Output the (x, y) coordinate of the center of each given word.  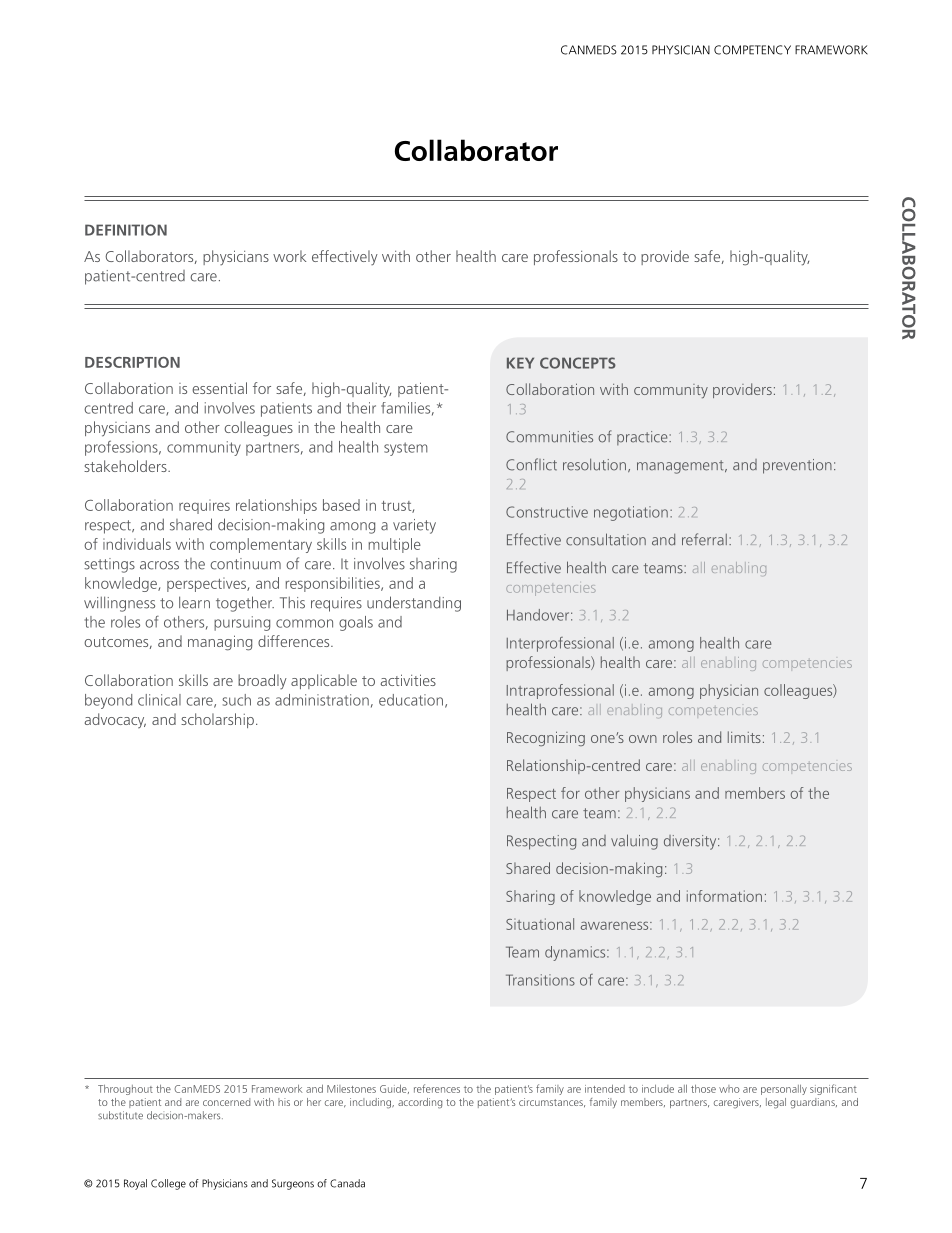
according (420, 1103)
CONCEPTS (578, 363)
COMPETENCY (752, 50)
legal (776, 1103)
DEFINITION (126, 230)
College (168, 1184)
